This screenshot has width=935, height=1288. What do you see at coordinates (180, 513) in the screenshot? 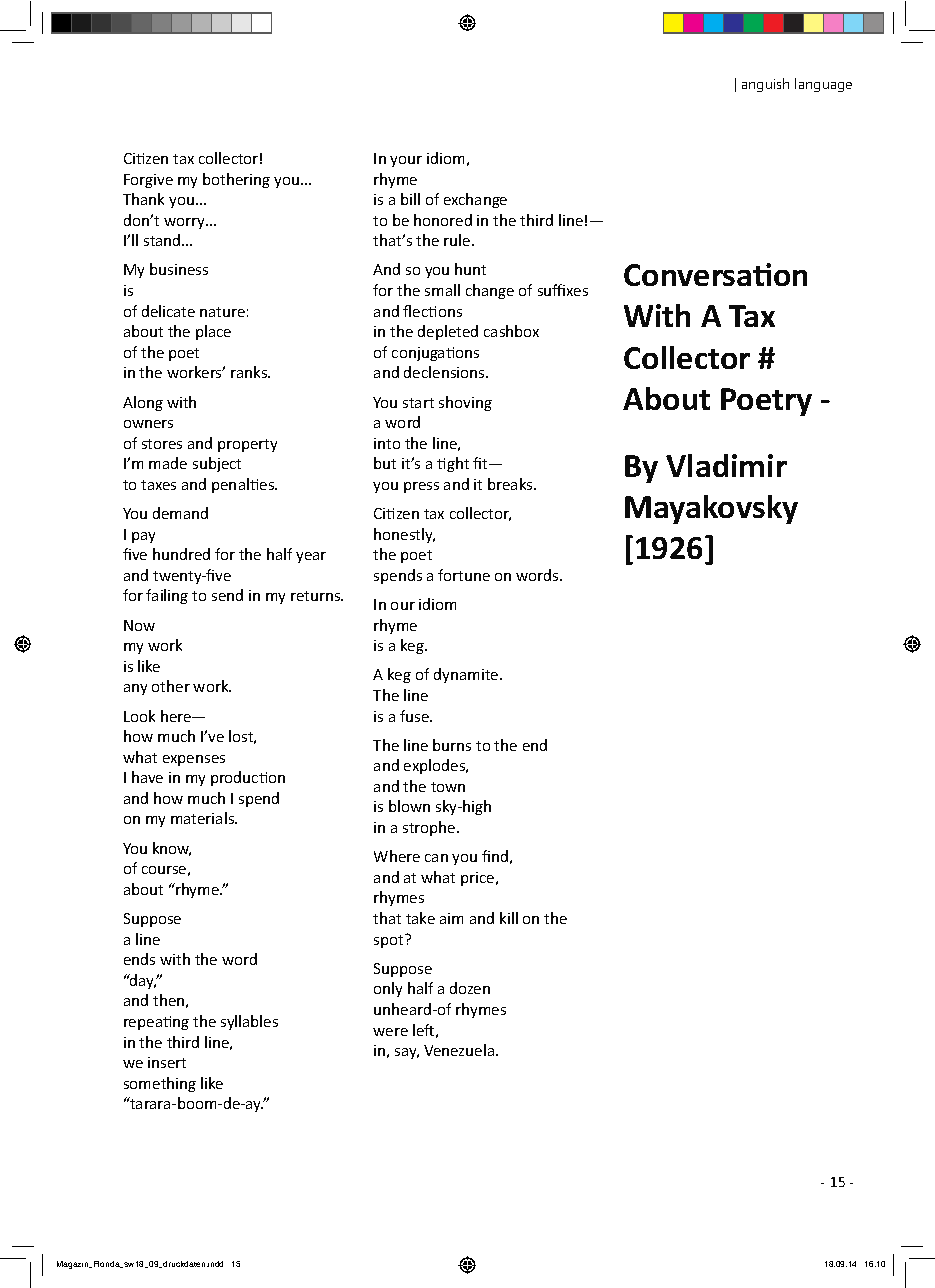
I see `demand` at bounding box center [180, 513].
